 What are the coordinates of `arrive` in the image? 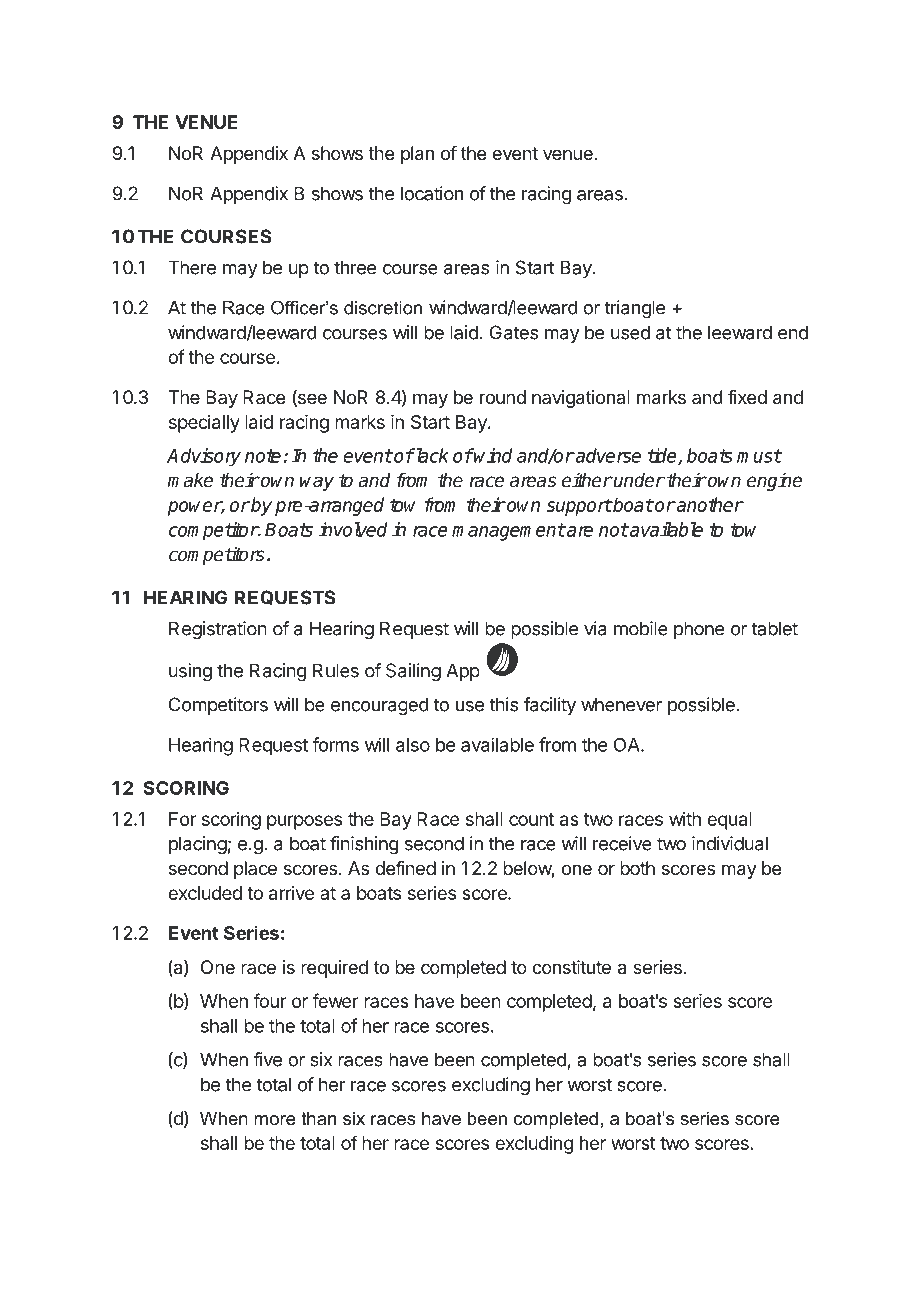 It's located at (291, 893).
